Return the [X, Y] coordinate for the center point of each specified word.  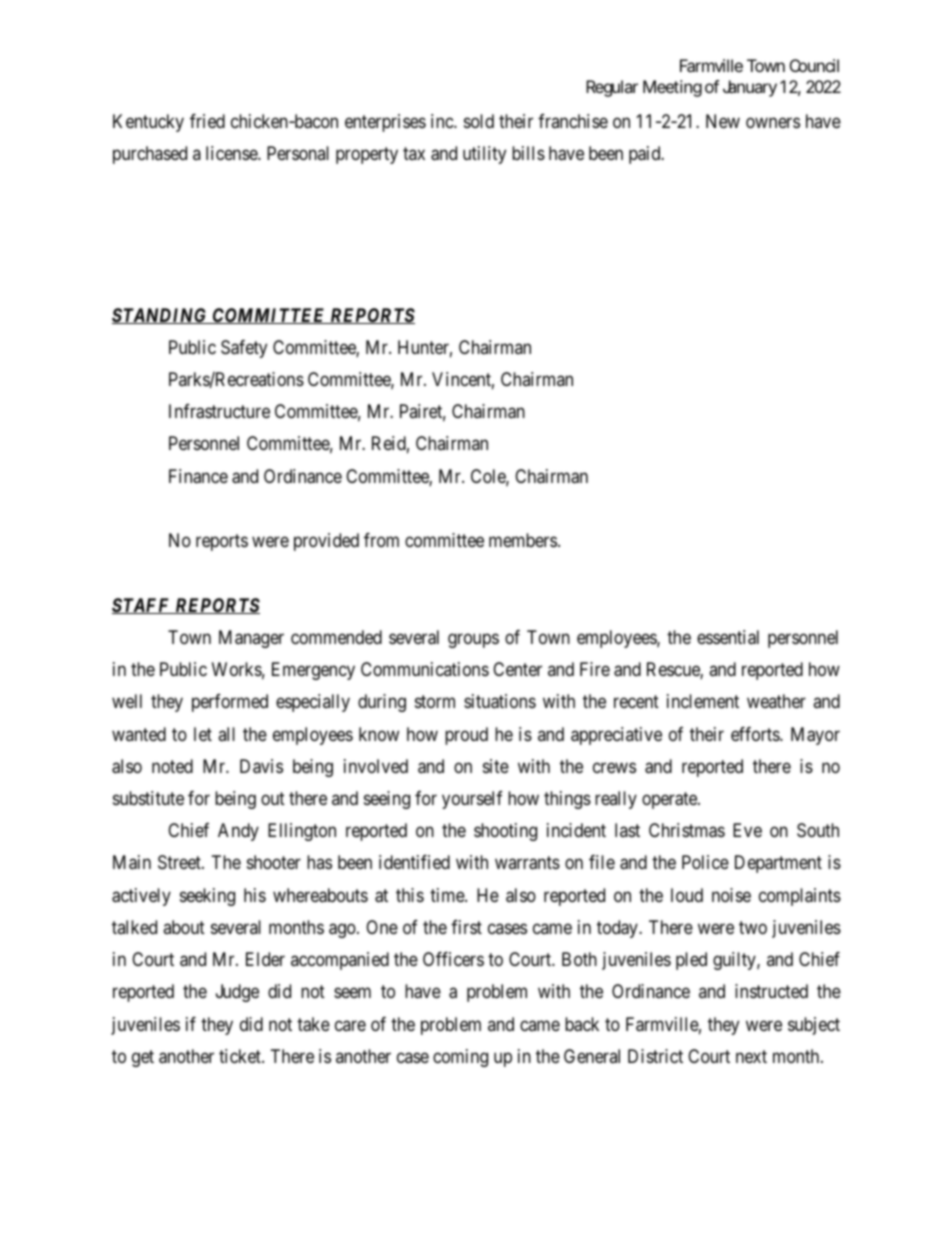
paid [646, 155]
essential [728, 637]
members [523, 540]
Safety [244, 349]
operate [670, 800]
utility [484, 155]
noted [172, 766]
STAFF [142, 606]
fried [207, 121]
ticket [241, 1056]
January [750, 88]
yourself [472, 800]
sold [479, 121]
